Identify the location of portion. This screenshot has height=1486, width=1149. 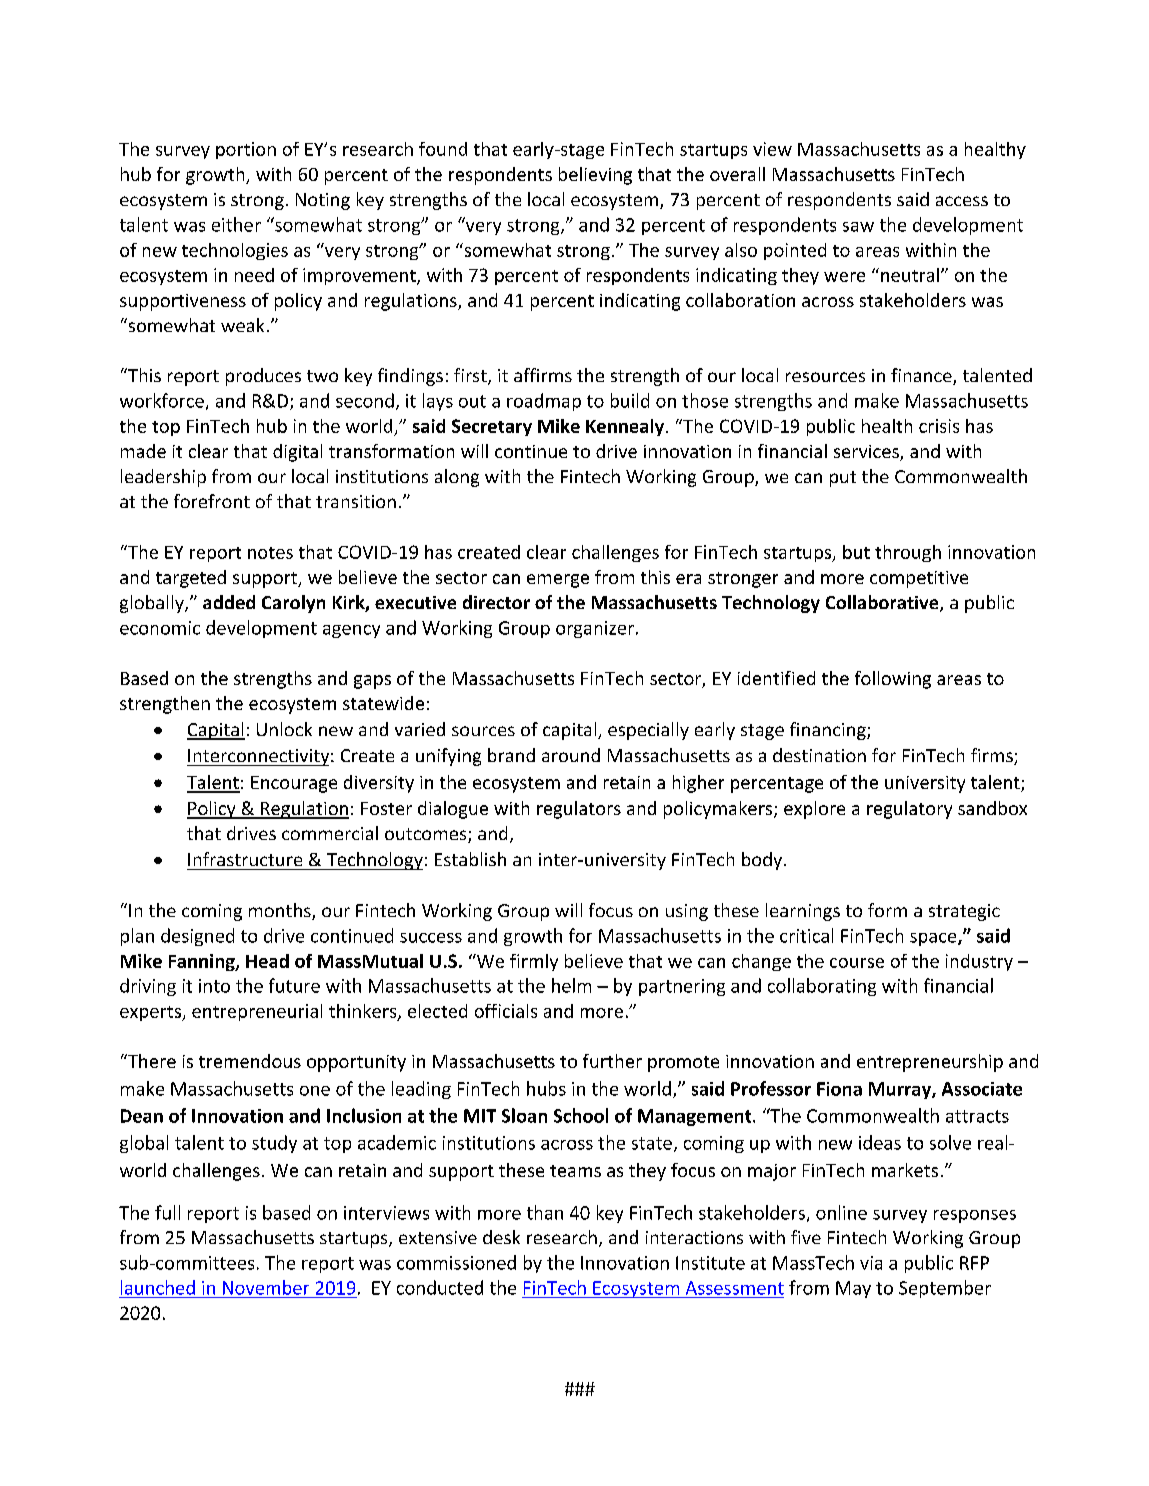
(246, 150).
